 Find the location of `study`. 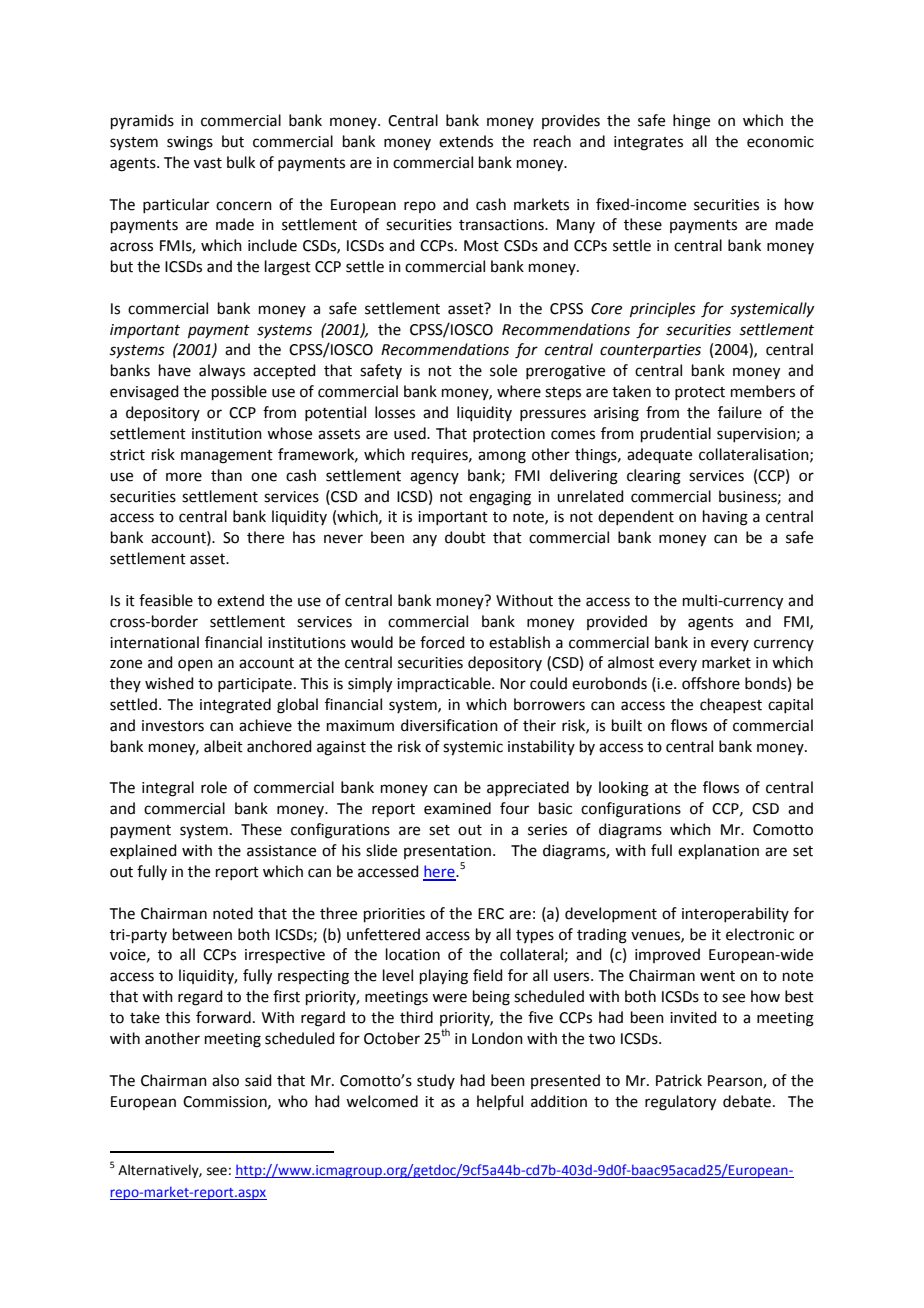

study is located at coordinates (436, 1081).
